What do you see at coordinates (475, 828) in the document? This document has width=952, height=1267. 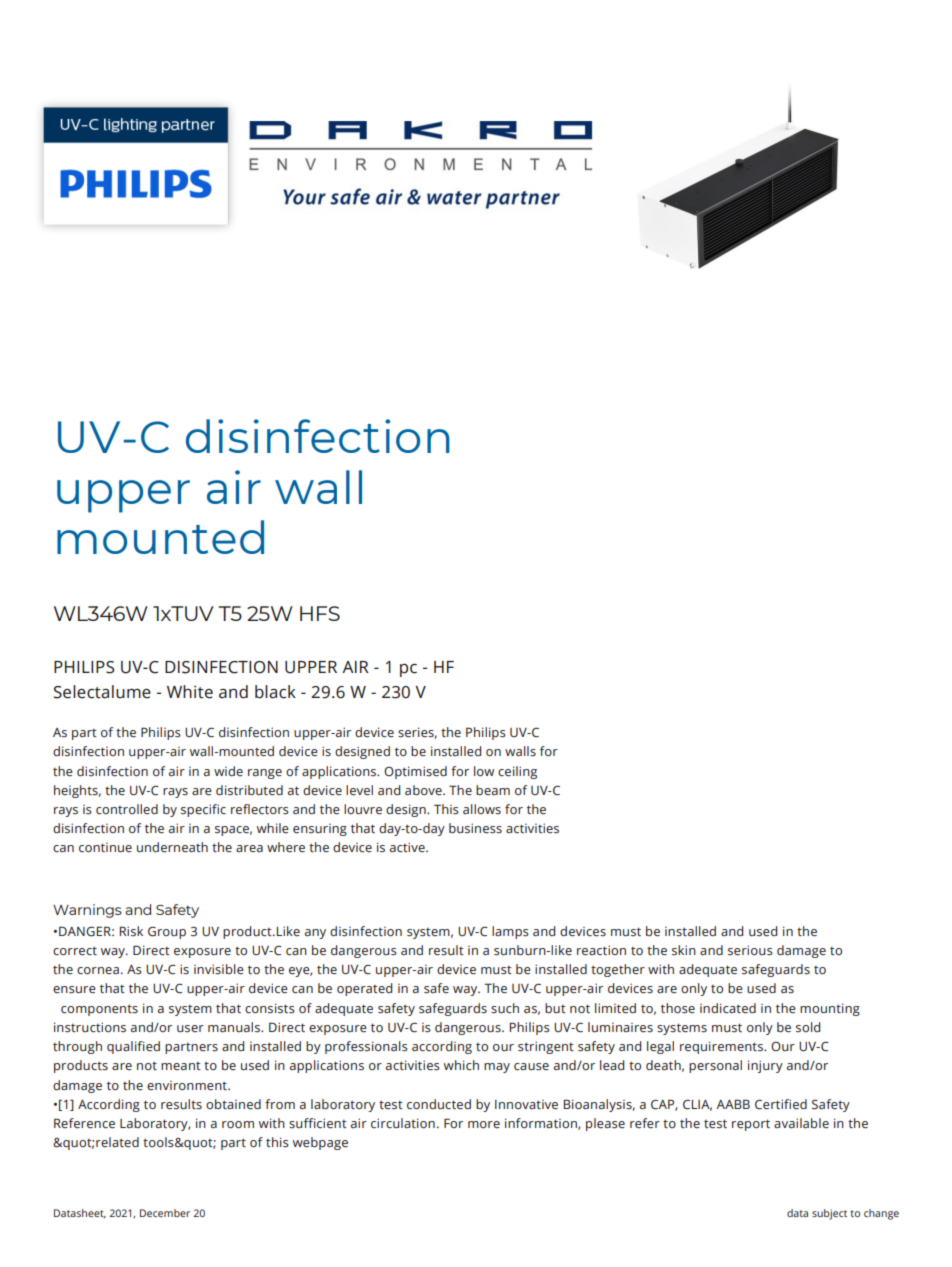 I see `business` at bounding box center [475, 828].
